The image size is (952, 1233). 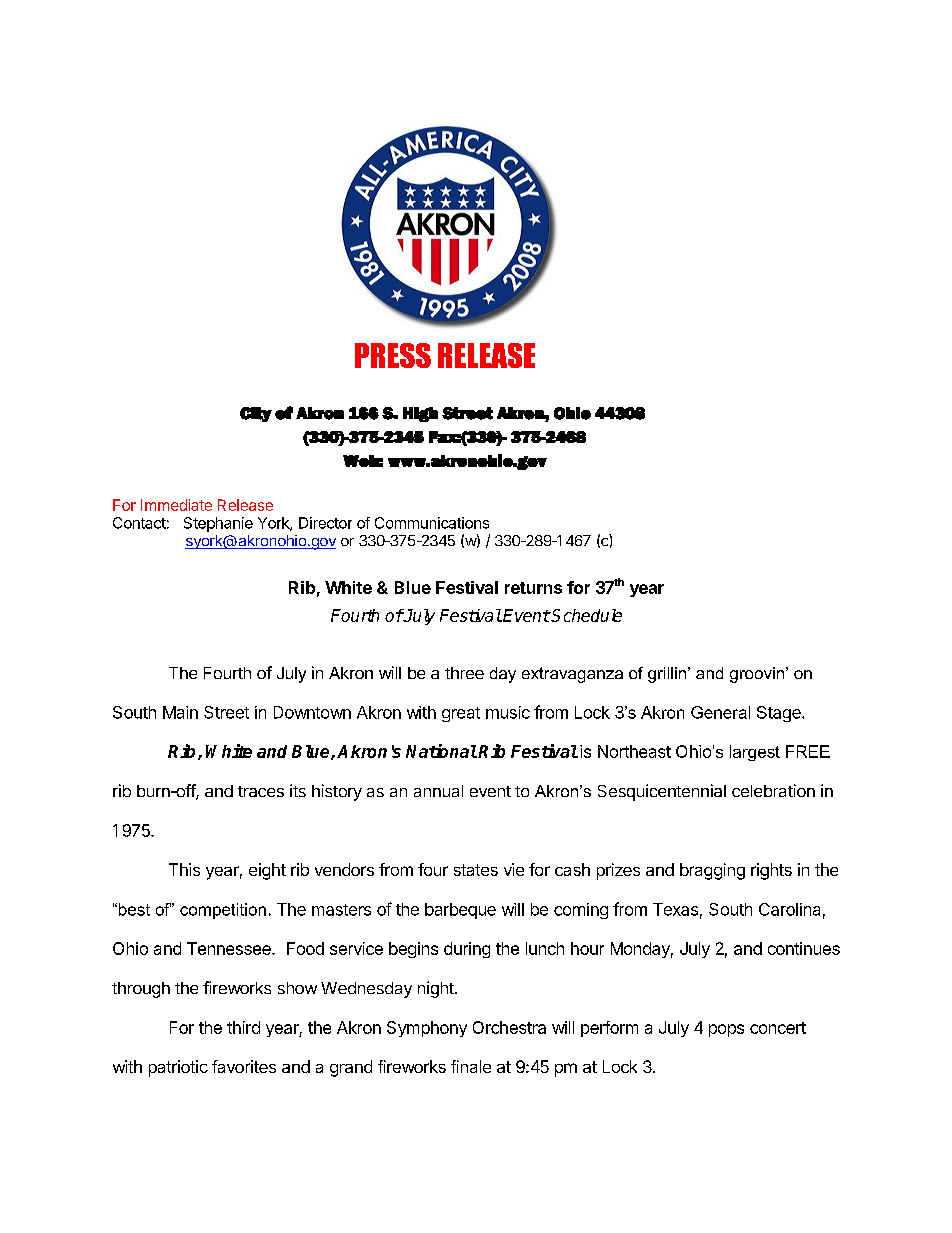 What do you see at coordinates (471, 1066) in the image?
I see `finale` at bounding box center [471, 1066].
